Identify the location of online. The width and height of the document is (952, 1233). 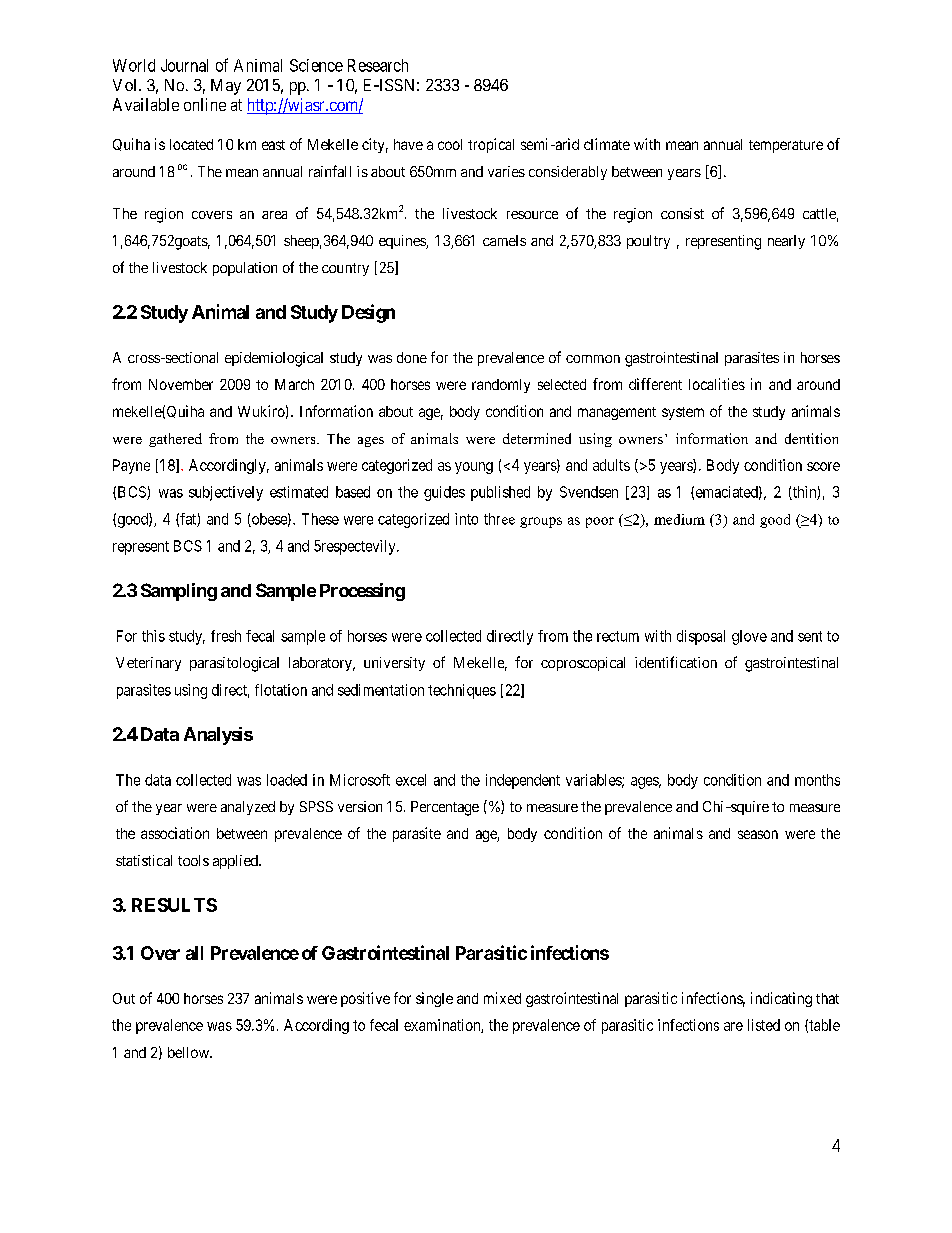
(205, 104).
